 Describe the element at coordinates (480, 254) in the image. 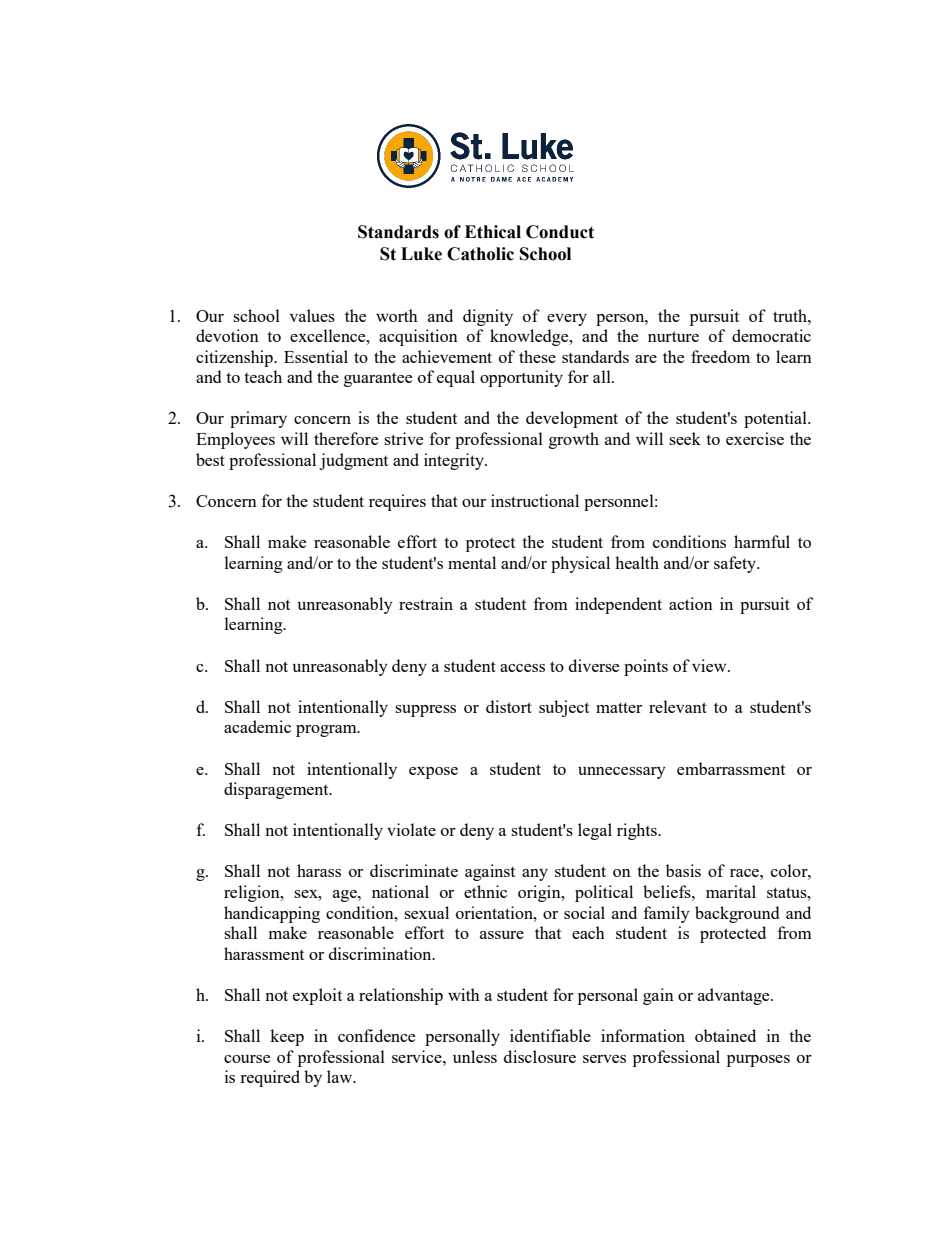

I see `Catholic` at that location.
